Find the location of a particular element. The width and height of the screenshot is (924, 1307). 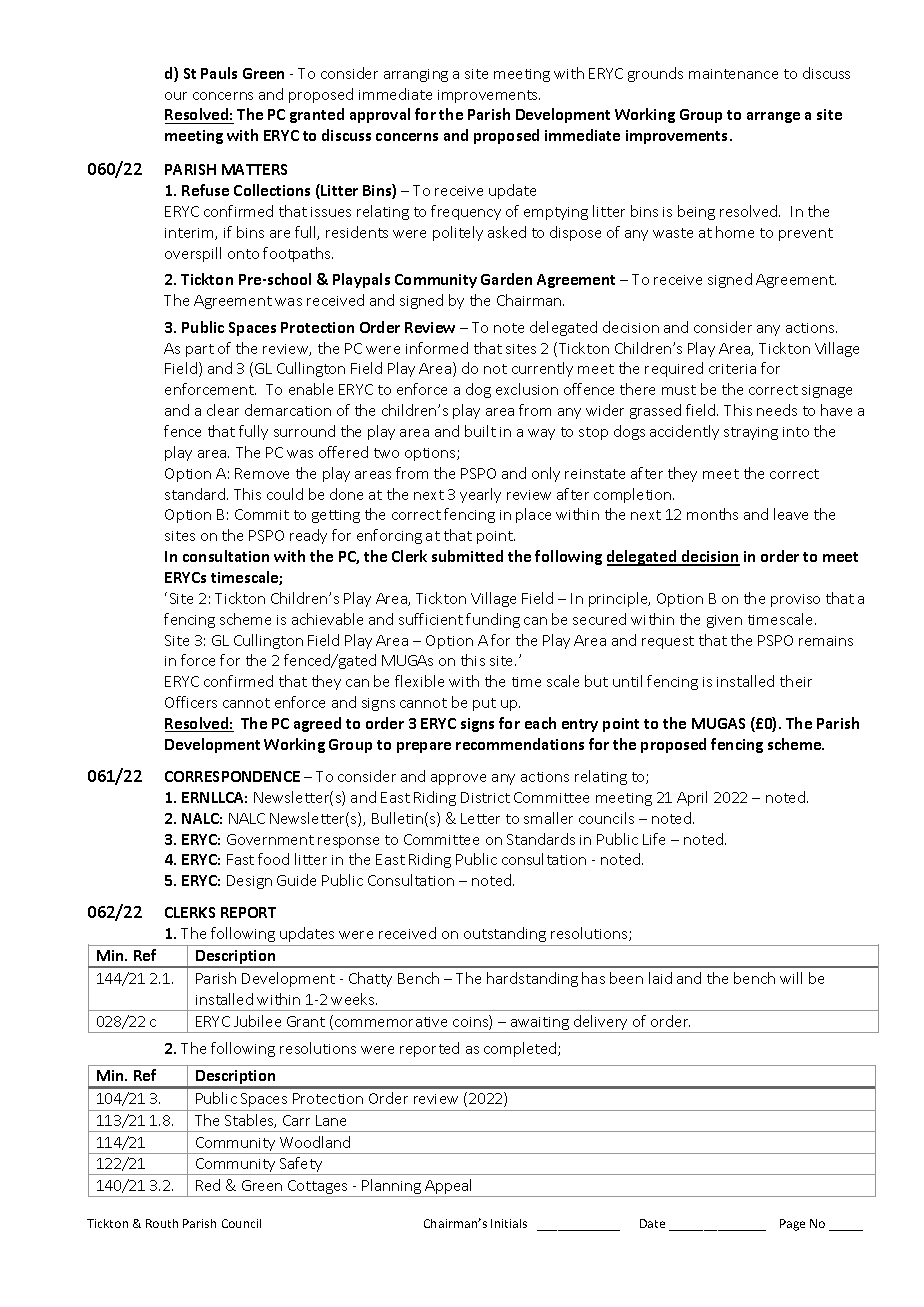

arrange is located at coordinates (773, 117).
